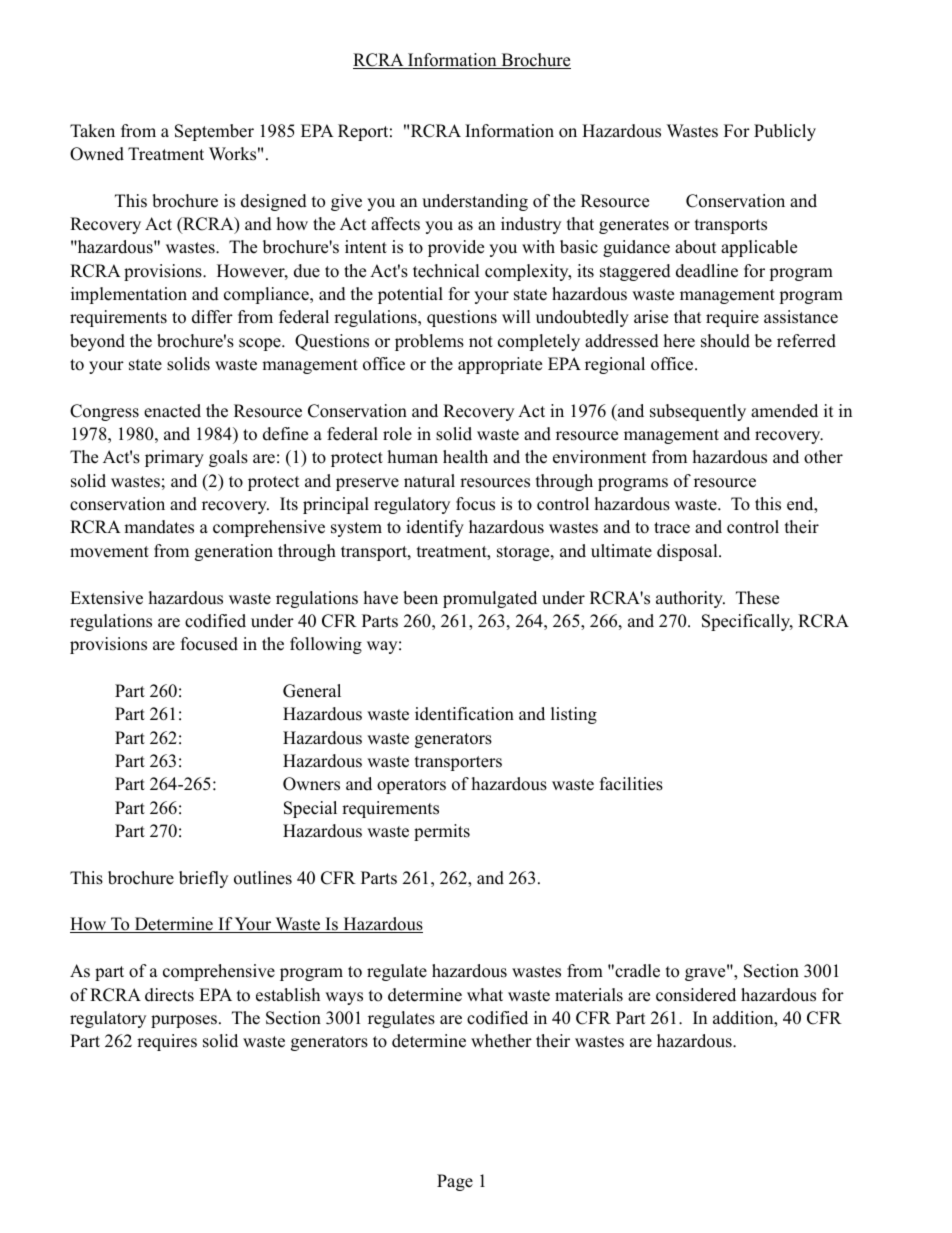  Describe the element at coordinates (159, 527) in the screenshot. I see `mandates` at that location.
